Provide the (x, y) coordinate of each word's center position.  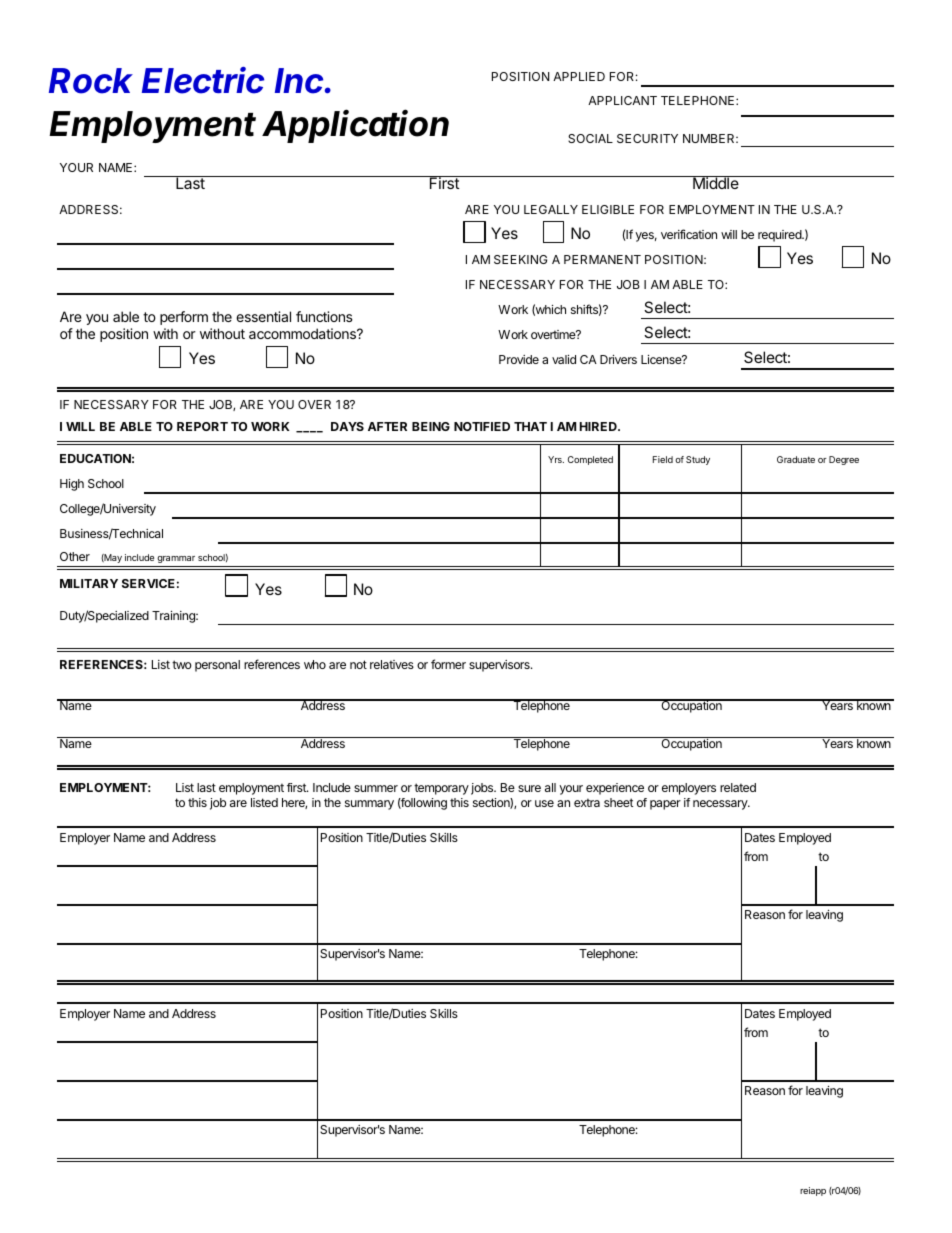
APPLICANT (622, 100)
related (738, 787)
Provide (519, 359)
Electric (203, 80)
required (780, 236)
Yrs (556, 459)
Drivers (618, 359)
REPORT (202, 426)
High (72, 485)
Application (355, 126)
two (182, 664)
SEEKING (520, 259)
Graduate (796, 459)
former (448, 664)
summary (369, 805)
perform (184, 318)
